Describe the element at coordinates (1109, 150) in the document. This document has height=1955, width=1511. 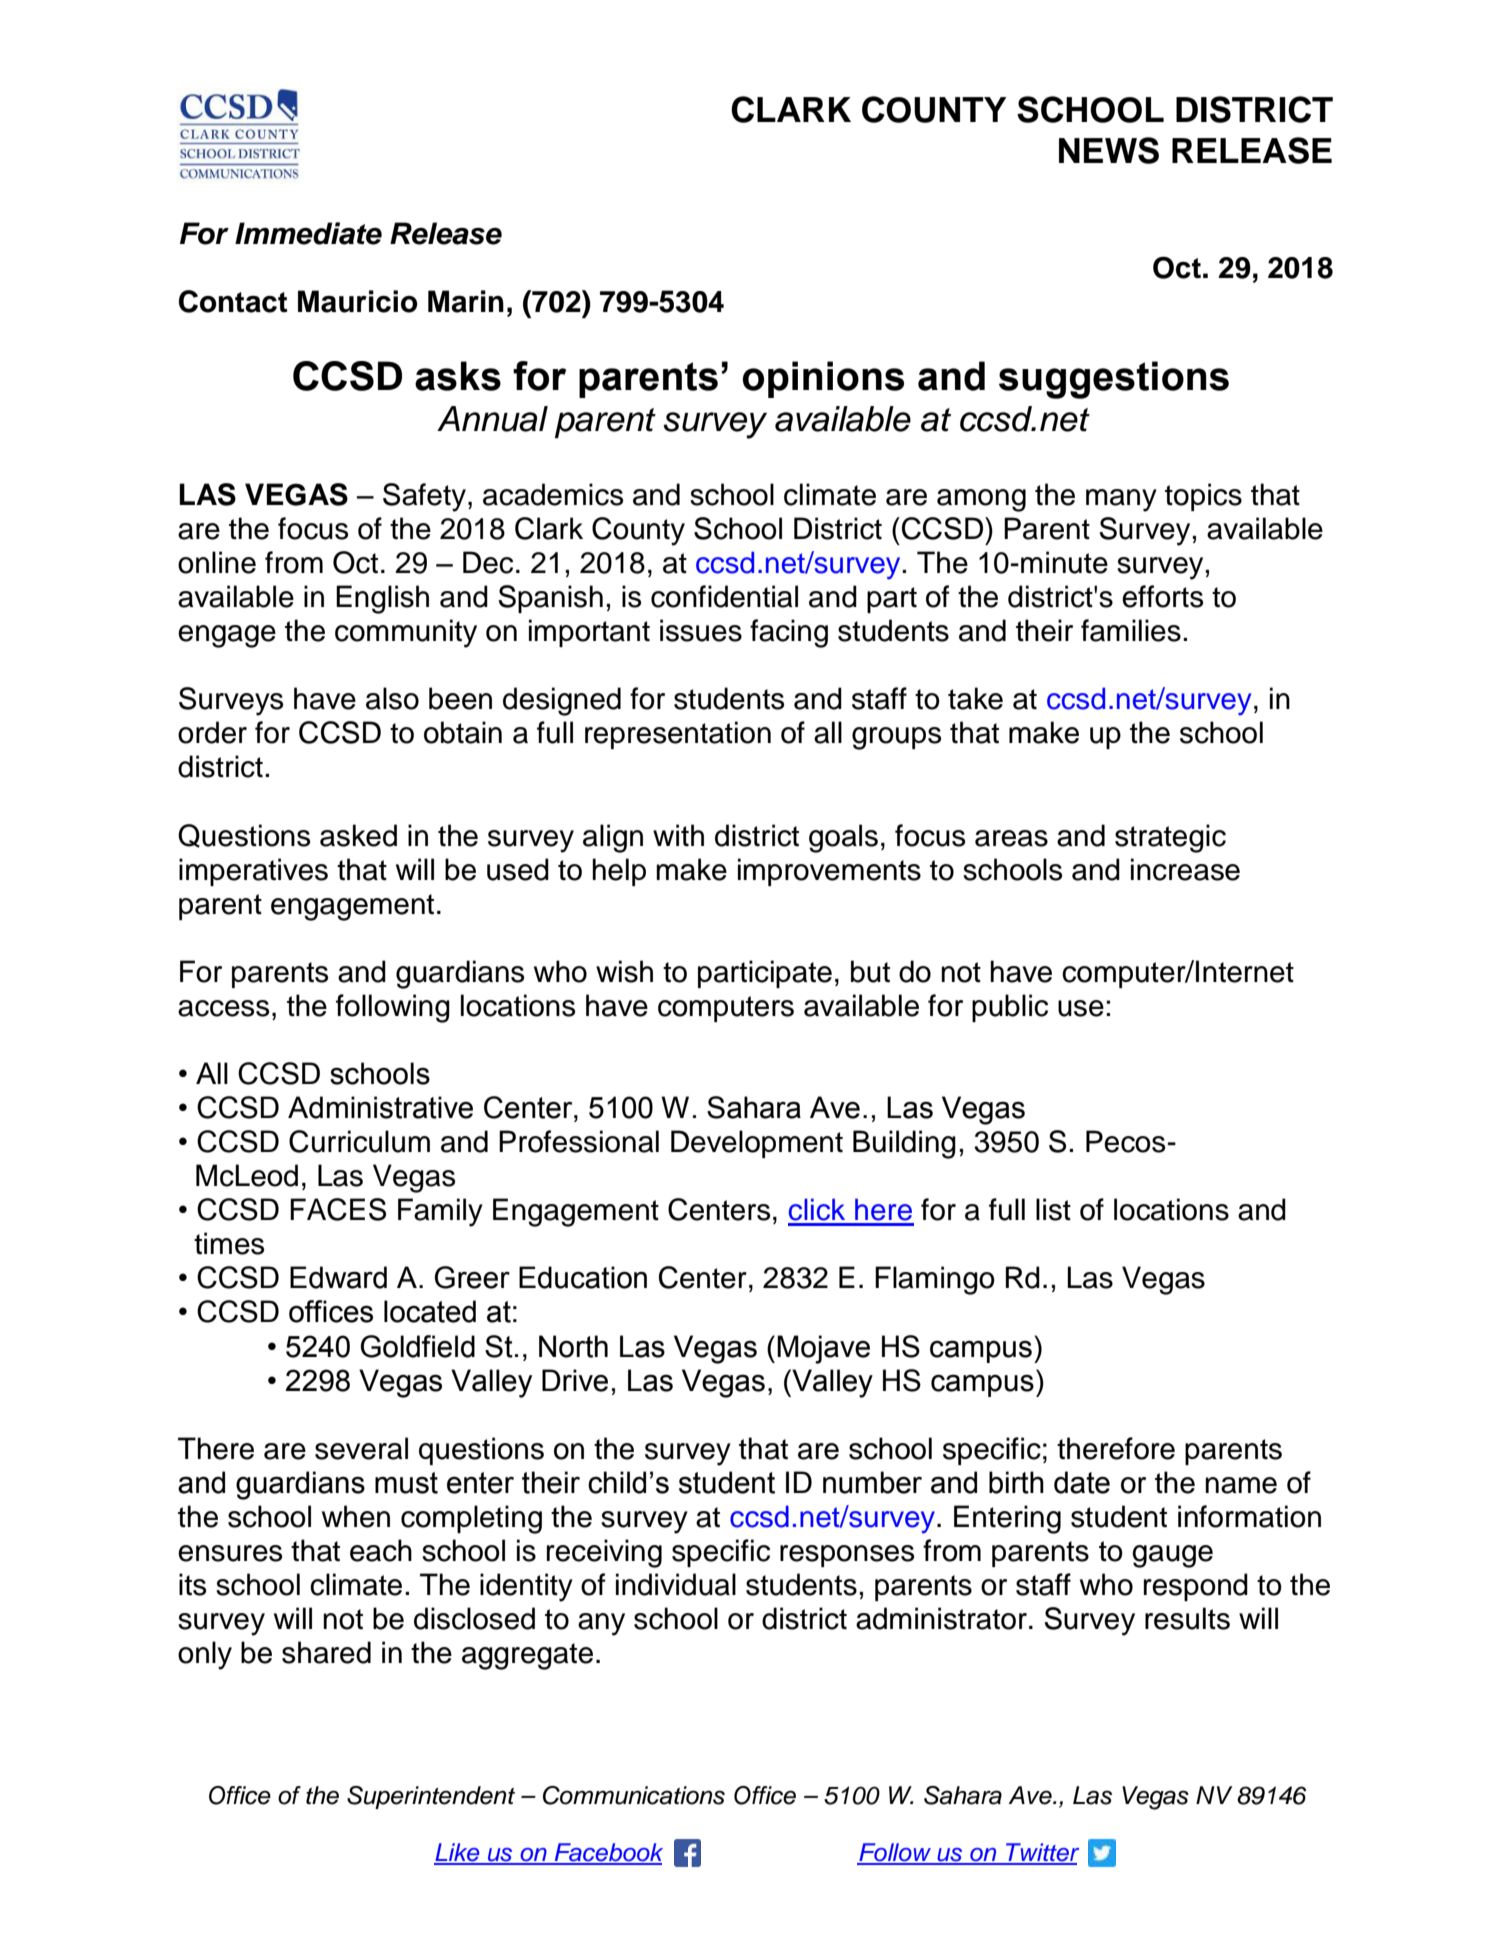
I see `NEWS` at that location.
